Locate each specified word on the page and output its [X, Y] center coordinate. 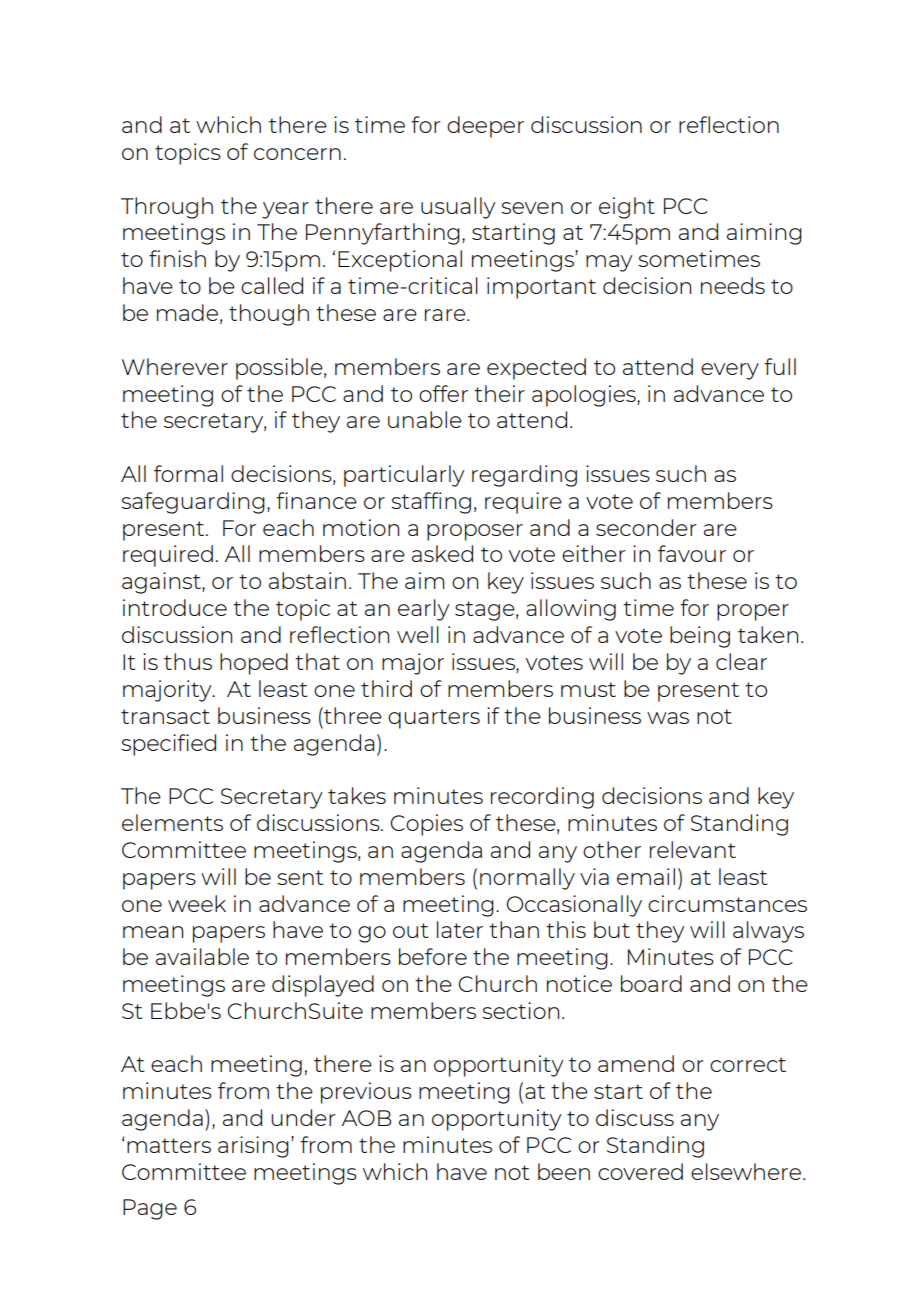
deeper [485, 127]
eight [627, 208]
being [700, 637]
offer [443, 393]
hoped [254, 664]
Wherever [175, 366]
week [197, 903]
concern [297, 154]
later [460, 929]
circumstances [727, 903]
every [730, 371]
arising [253, 1147]
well [418, 634]
